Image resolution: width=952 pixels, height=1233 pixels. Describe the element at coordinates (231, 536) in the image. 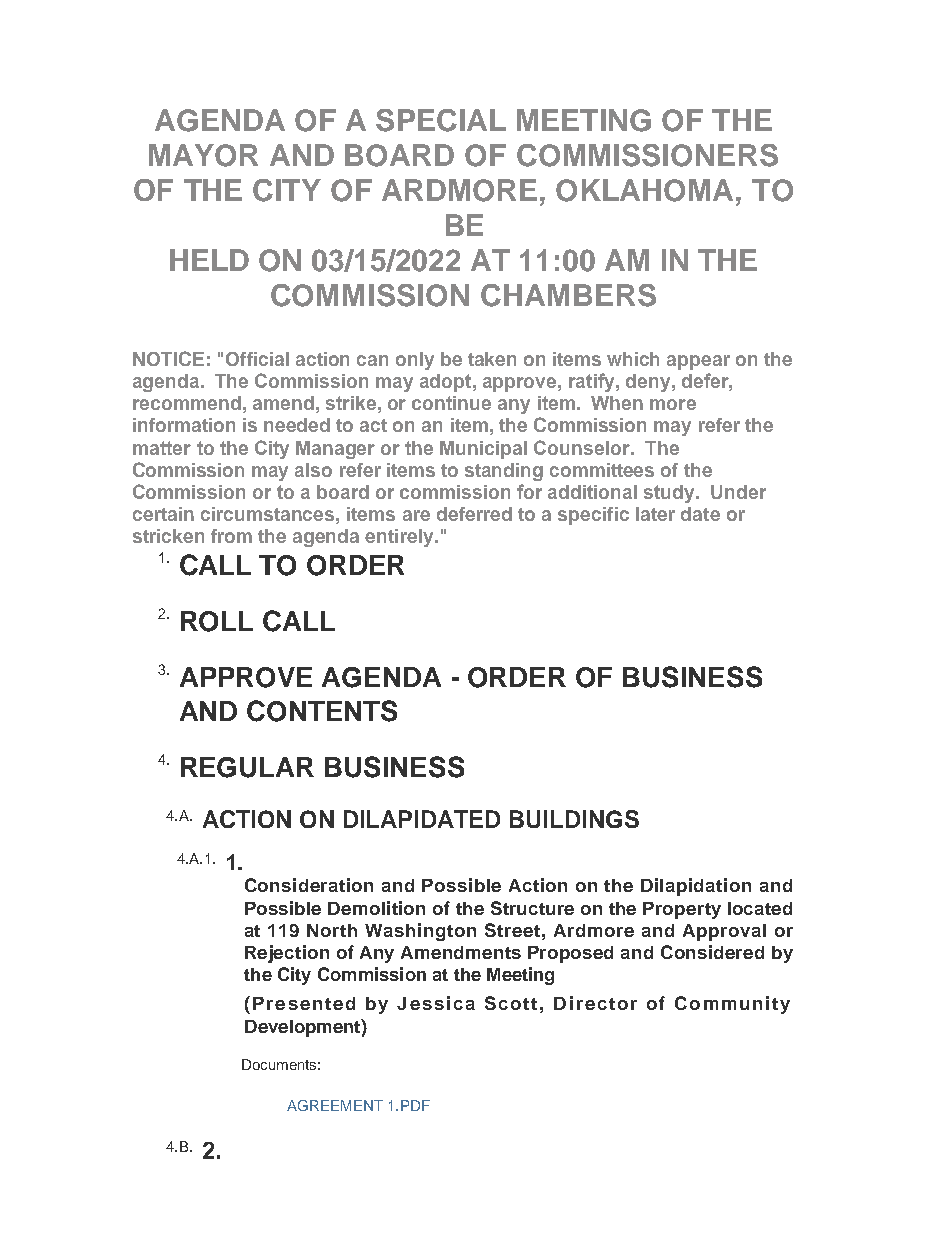

I see `from` at that location.
